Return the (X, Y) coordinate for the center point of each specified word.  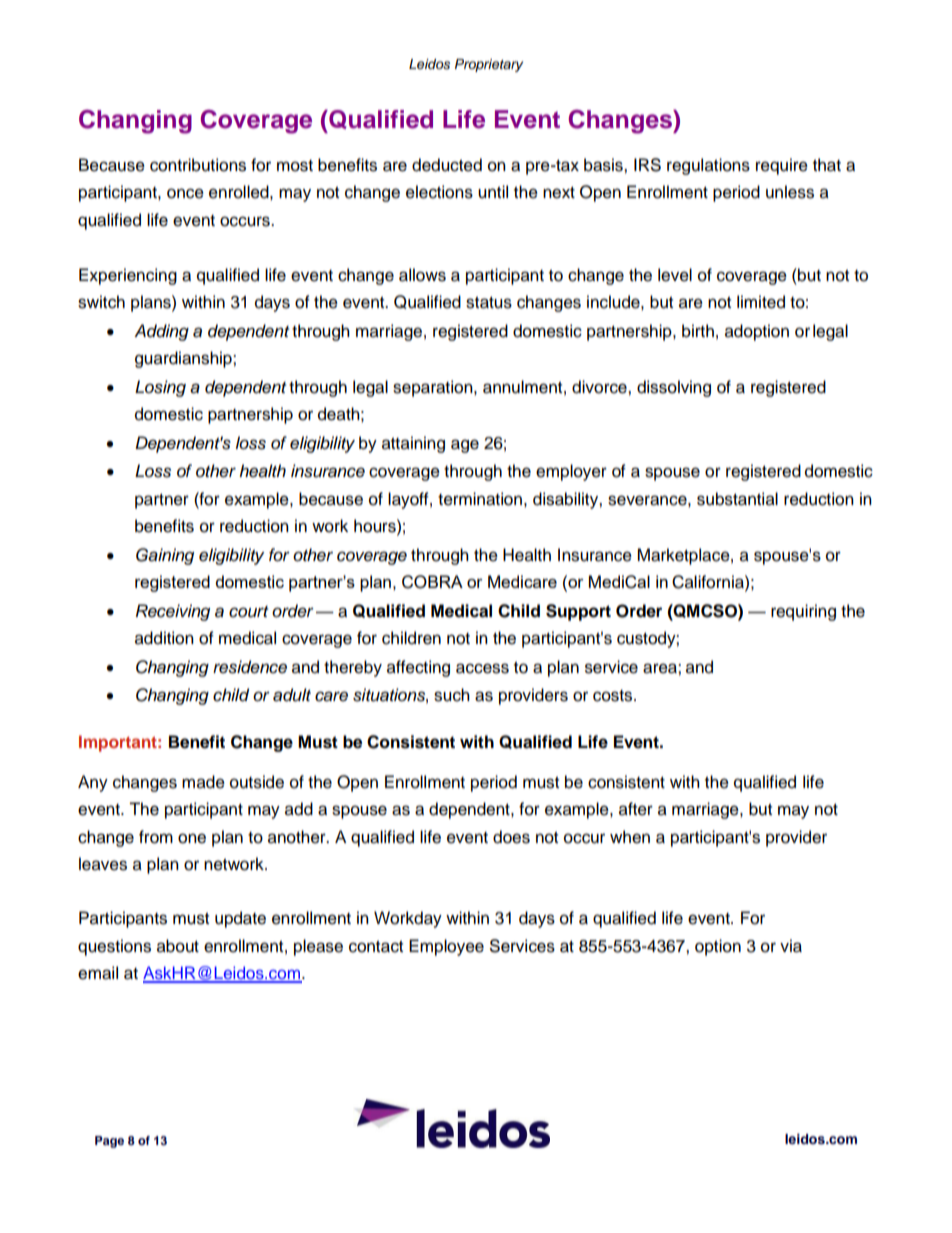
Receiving (173, 612)
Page (109, 1142)
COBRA (432, 582)
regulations (708, 166)
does (511, 837)
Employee (446, 947)
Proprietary (489, 65)
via (791, 946)
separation (434, 388)
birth (698, 331)
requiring (803, 612)
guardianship (184, 359)
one (192, 838)
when (630, 837)
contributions (198, 165)
